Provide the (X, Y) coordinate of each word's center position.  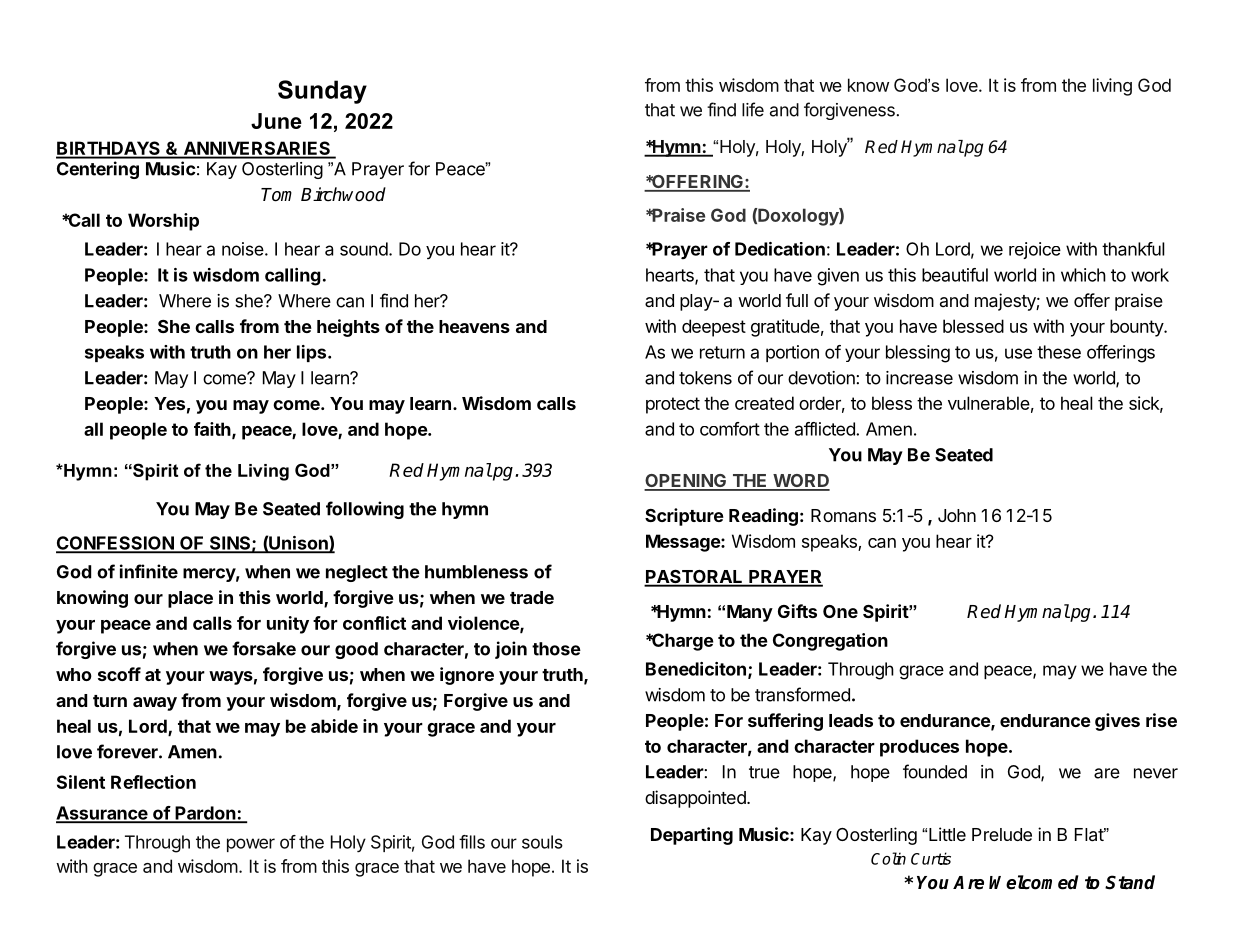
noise (243, 249)
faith (213, 430)
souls (542, 842)
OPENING (686, 482)
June (276, 121)
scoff (119, 674)
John (957, 515)
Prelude (1002, 834)
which (1083, 275)
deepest (714, 328)
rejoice (1035, 250)
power (251, 845)
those (556, 649)
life (753, 109)
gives (1117, 722)
